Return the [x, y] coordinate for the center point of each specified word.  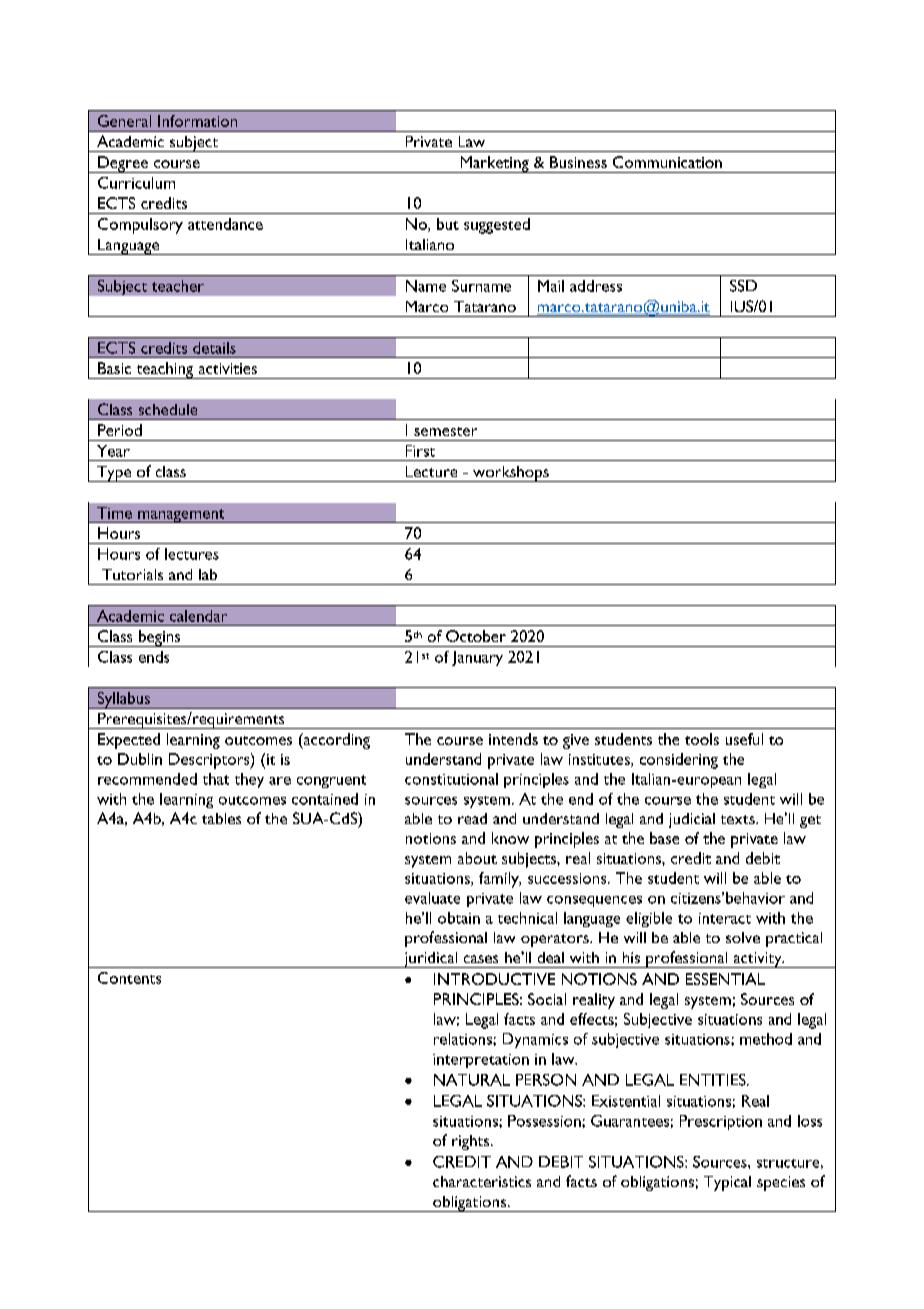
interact [725, 918]
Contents [129, 978]
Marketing [494, 164]
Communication [667, 162]
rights [472, 1142]
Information [197, 121]
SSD [743, 286]
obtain [459, 918]
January [477, 658]
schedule [168, 409]
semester [445, 431]
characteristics [482, 1181]
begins [159, 638]
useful [744, 739]
